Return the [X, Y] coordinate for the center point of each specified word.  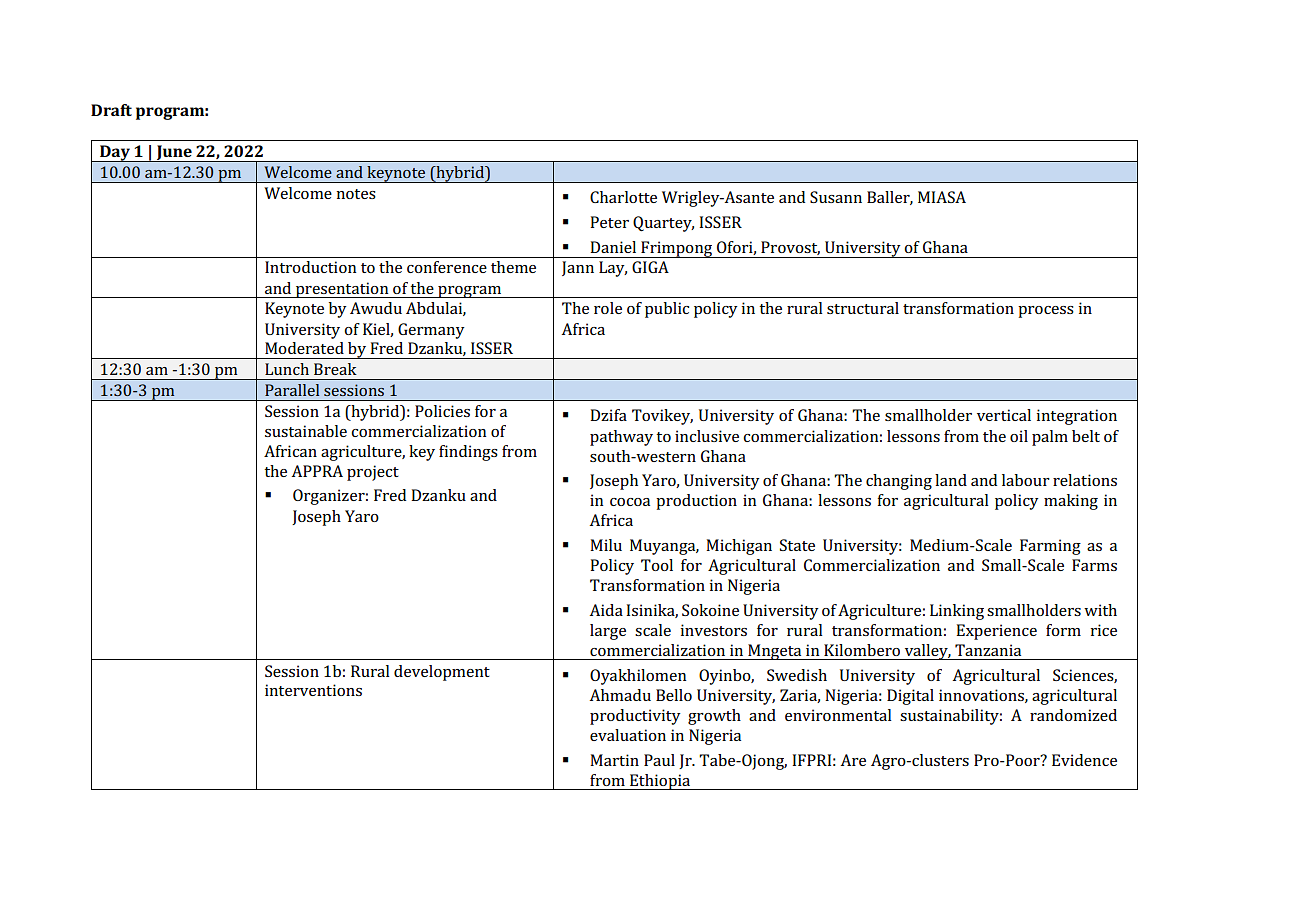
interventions [313, 690]
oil [1019, 436]
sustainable [306, 431]
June [174, 153]
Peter [609, 222]
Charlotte [623, 197]
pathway [621, 438]
